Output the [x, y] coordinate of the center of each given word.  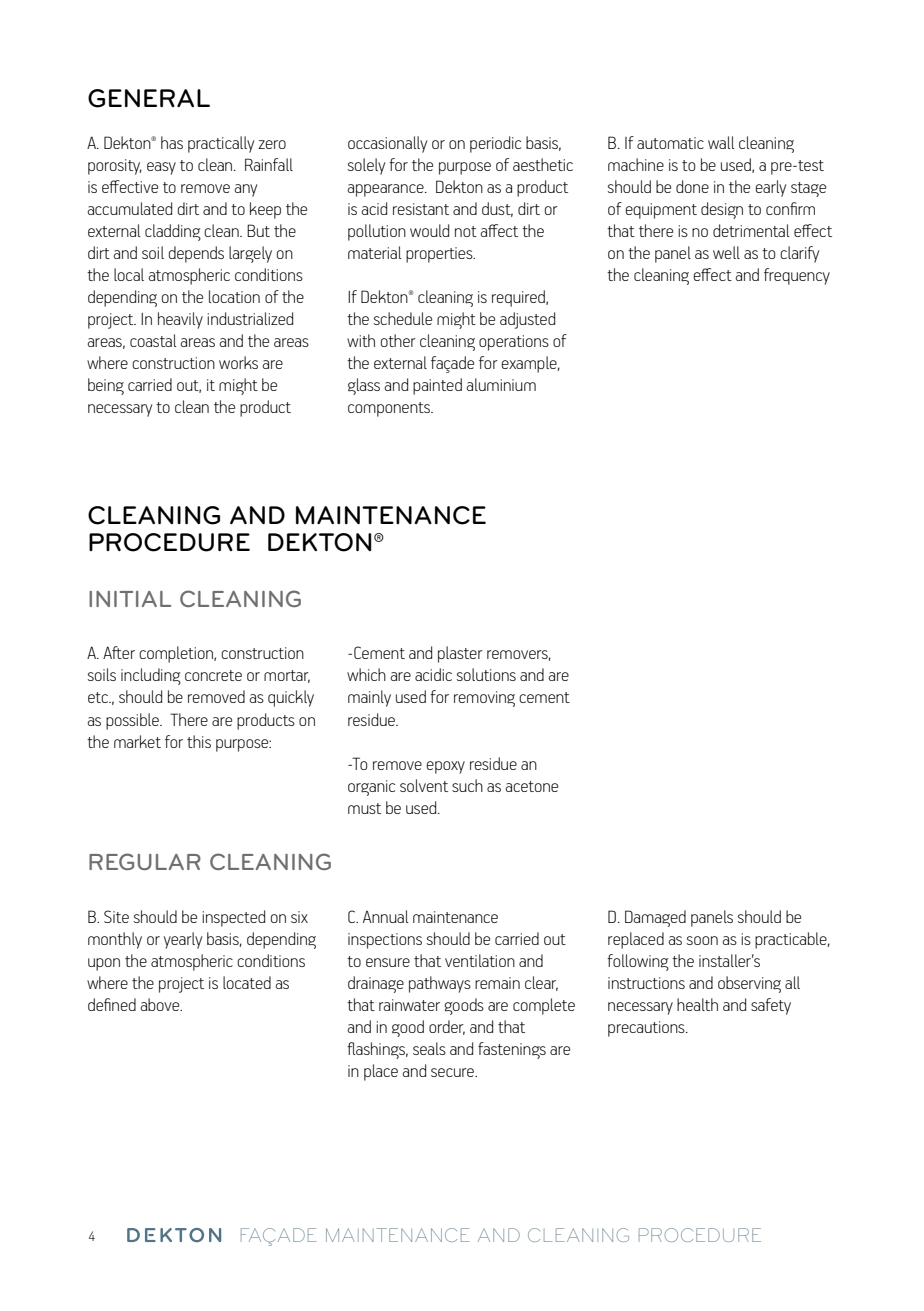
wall [721, 142]
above [161, 1004]
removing [484, 699]
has [172, 142]
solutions [486, 674]
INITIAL [130, 599]
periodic [495, 144]
